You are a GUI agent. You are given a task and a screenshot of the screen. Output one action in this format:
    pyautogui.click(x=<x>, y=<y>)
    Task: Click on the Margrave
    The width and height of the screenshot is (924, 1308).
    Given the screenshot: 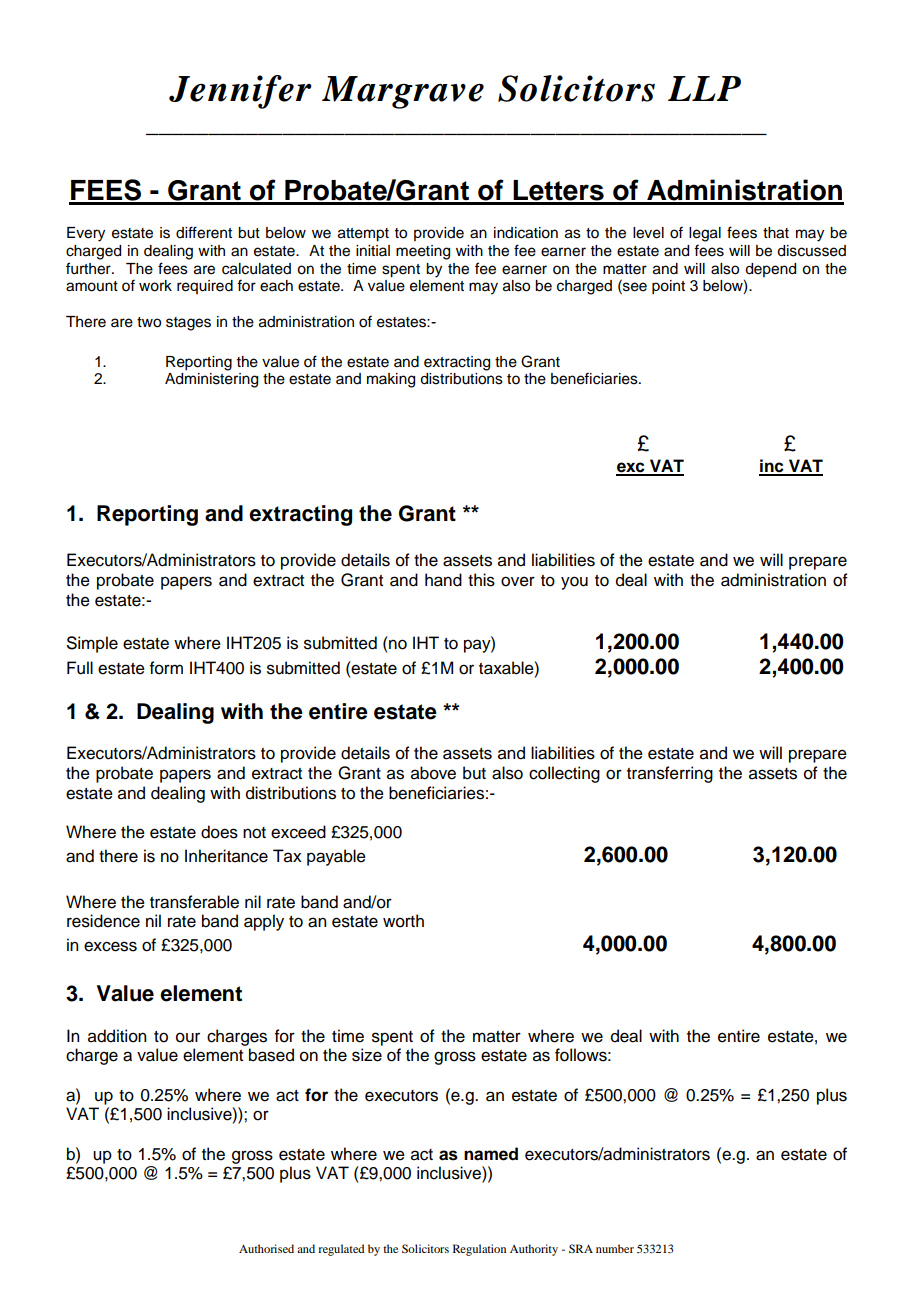 What is the action you would take?
    pyautogui.click(x=403, y=92)
